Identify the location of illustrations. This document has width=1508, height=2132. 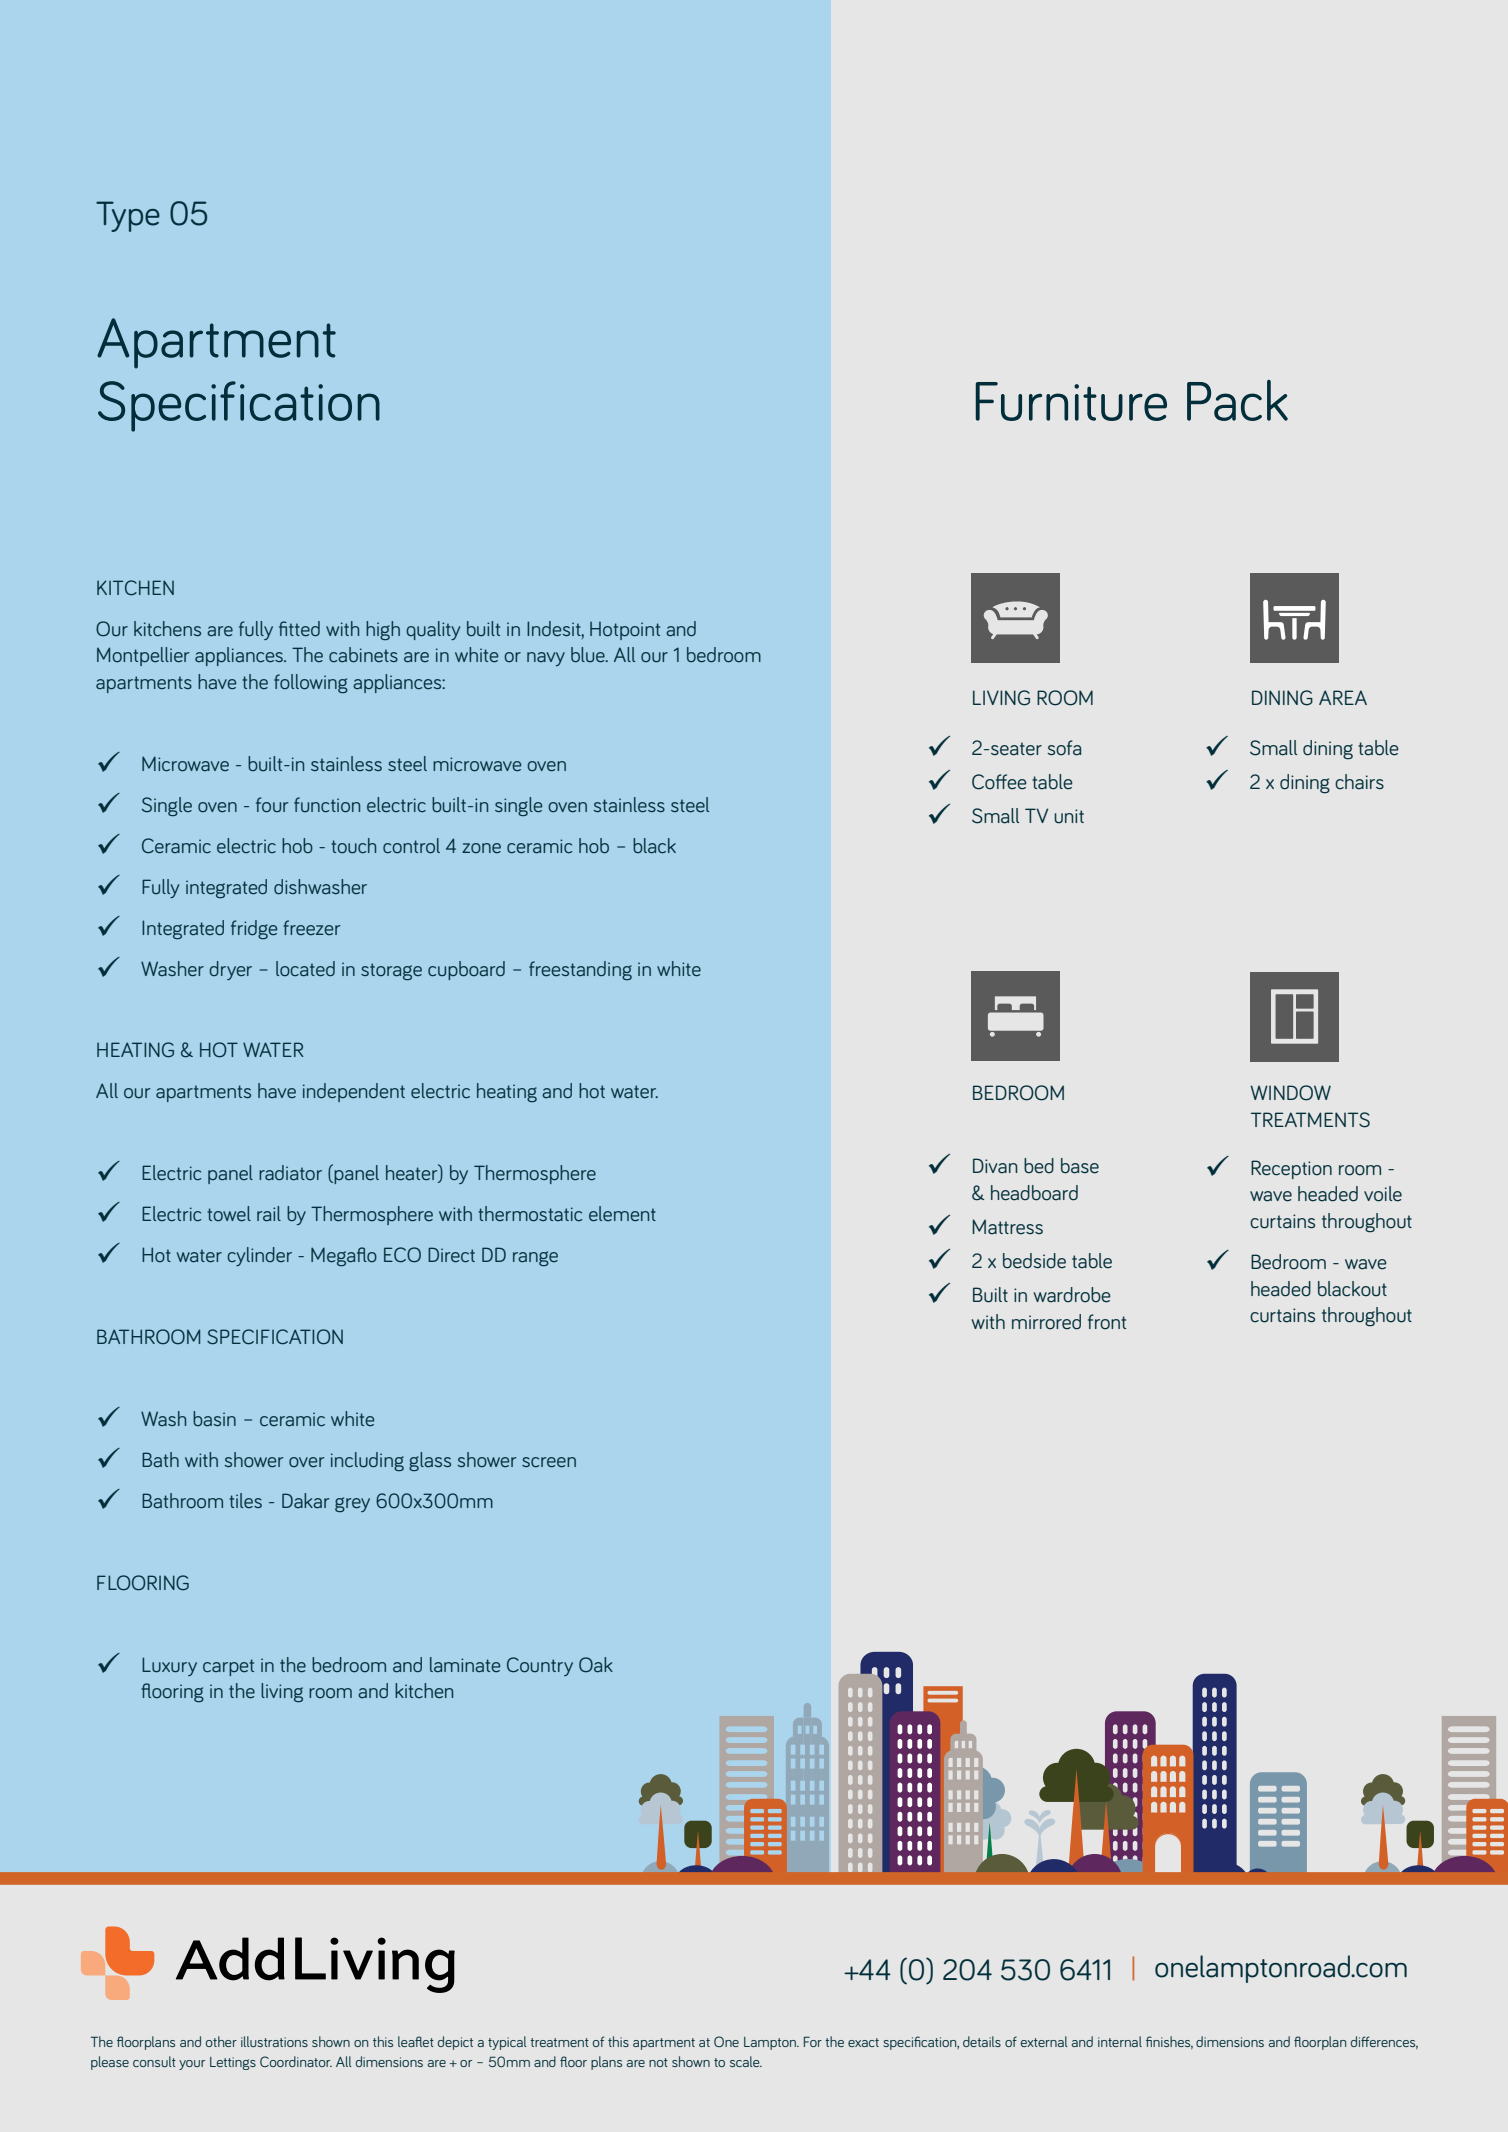
(274, 2041).
